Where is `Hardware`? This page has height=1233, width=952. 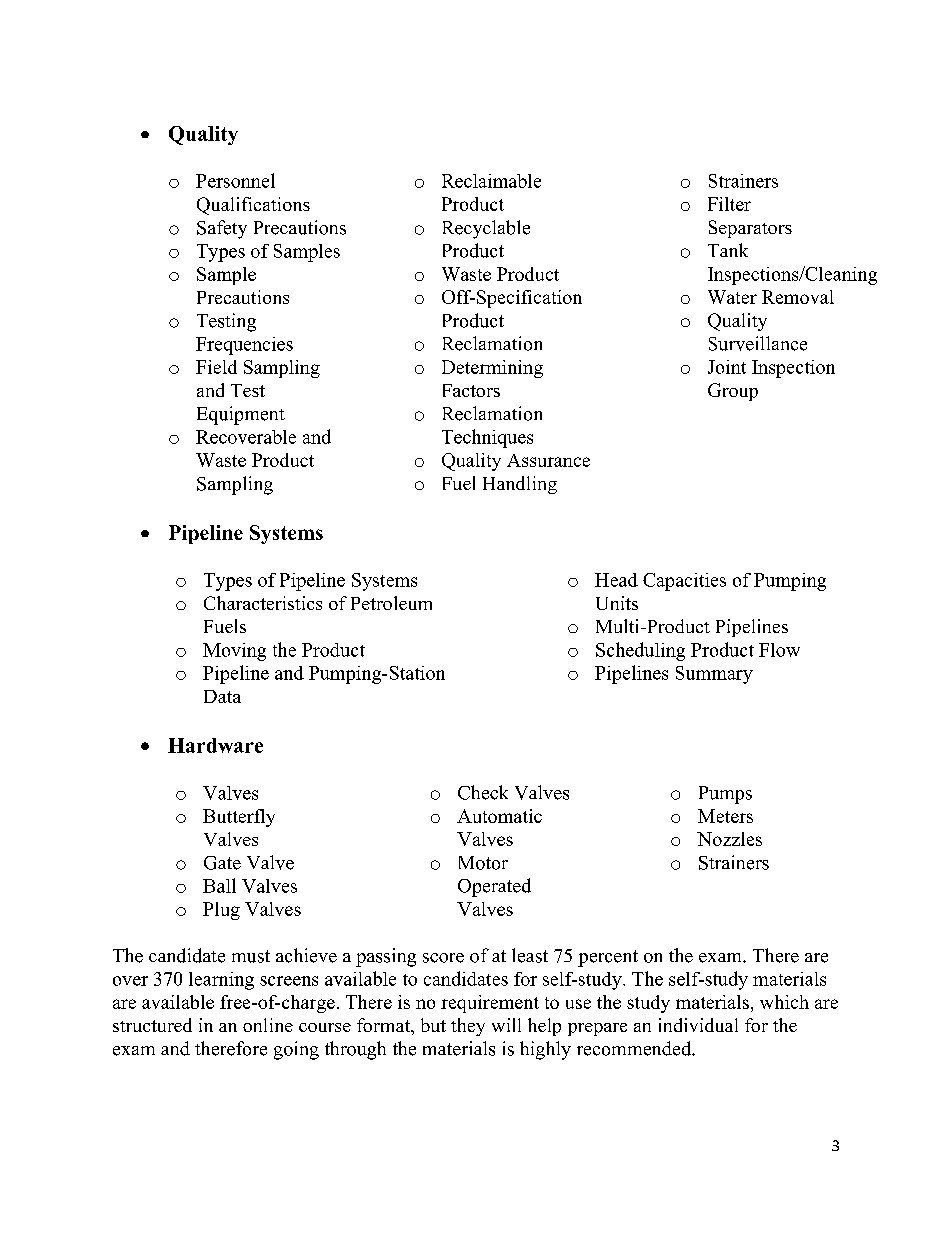
Hardware is located at coordinates (215, 745).
